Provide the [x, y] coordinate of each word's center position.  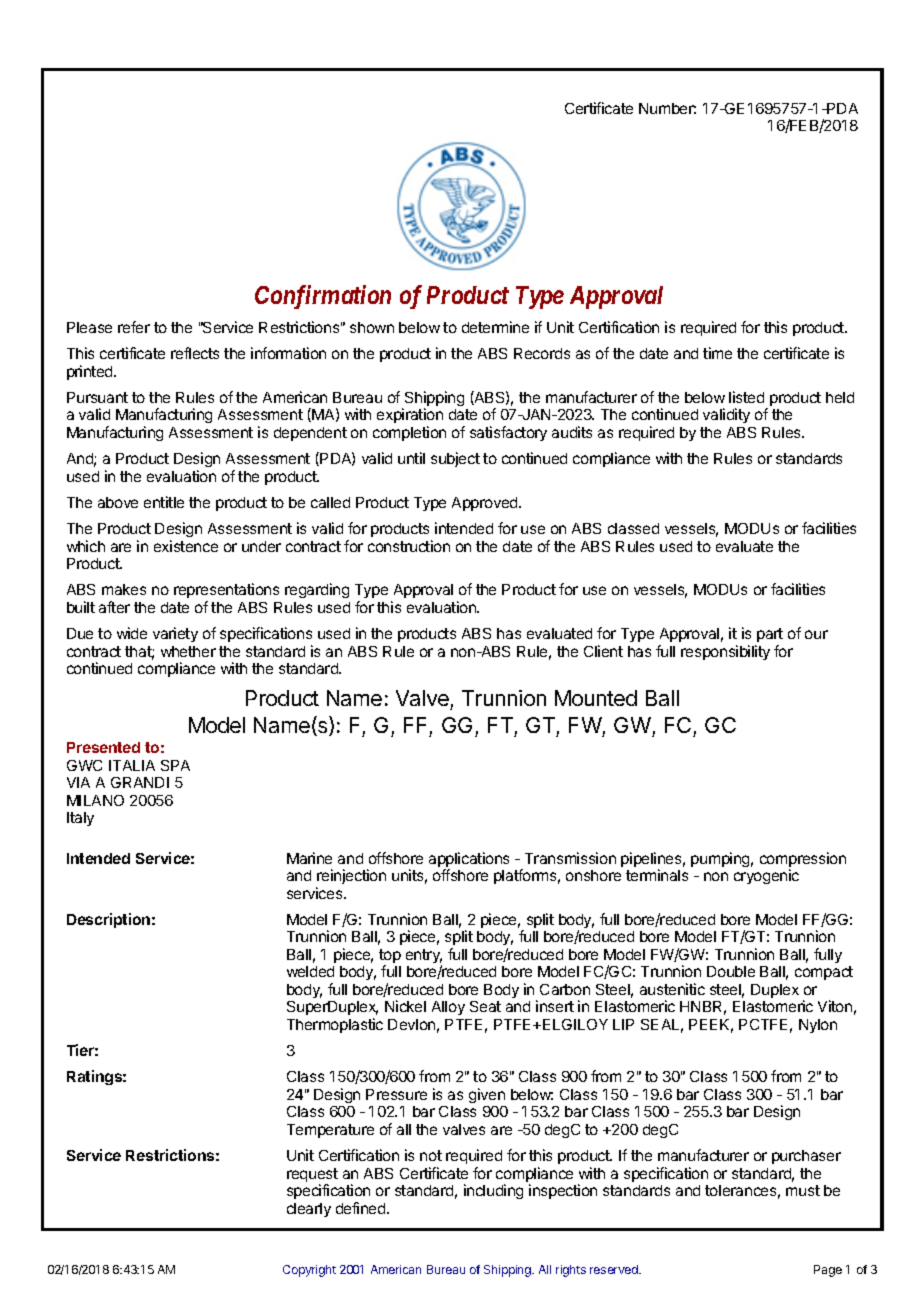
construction [409, 546]
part [770, 635]
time [717, 353]
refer [134, 327]
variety [175, 634]
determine [495, 327]
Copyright [309, 1271]
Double [731, 971]
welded [310, 971]
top [390, 957]
